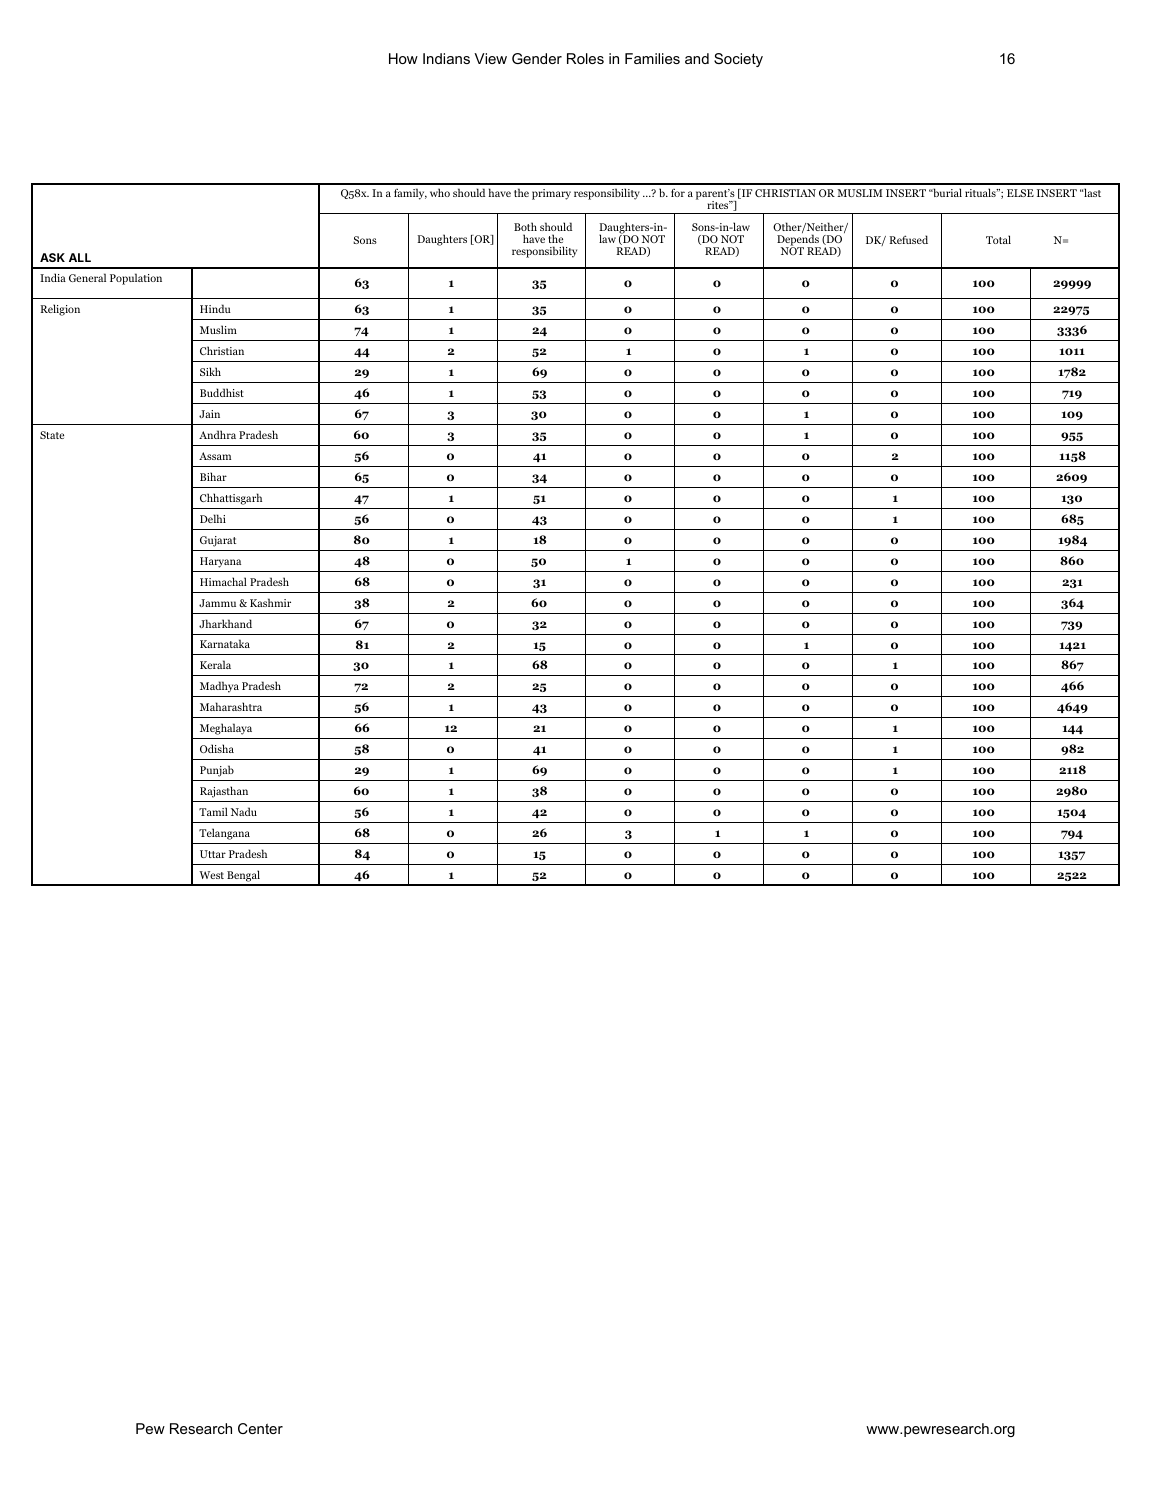  I want to click on Refused, so click(908, 239).
